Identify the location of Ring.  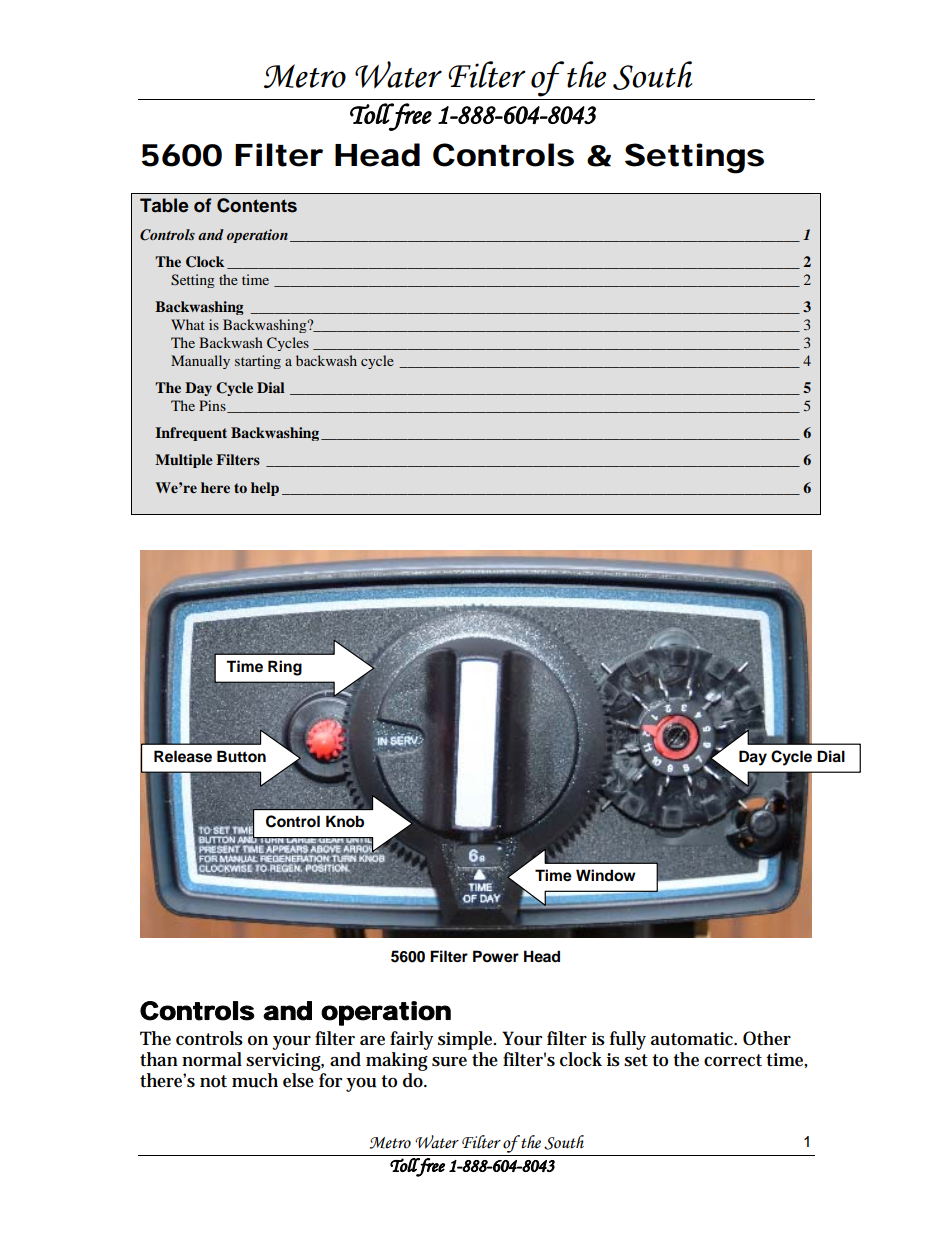
(285, 668).
